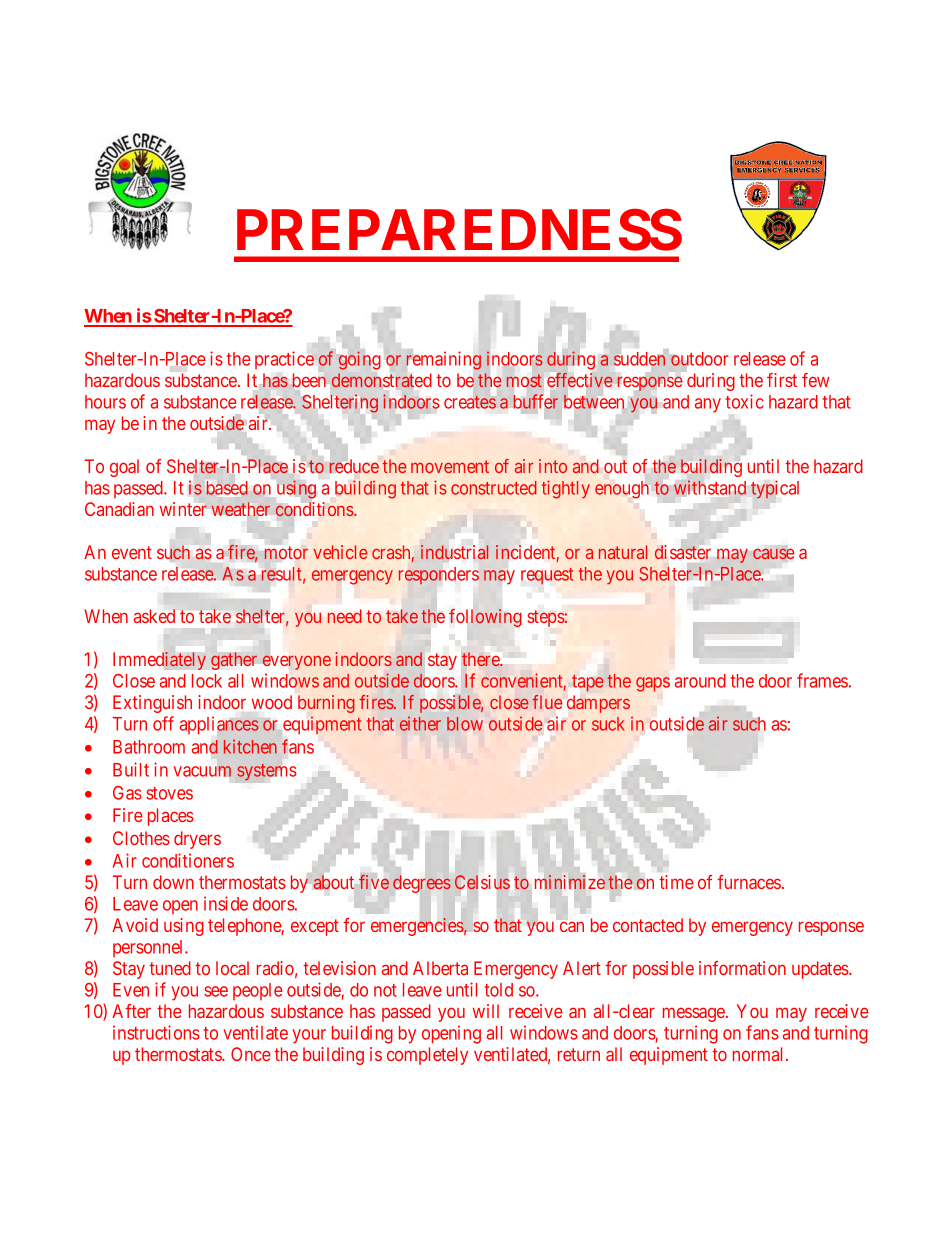  What do you see at coordinates (156, 1032) in the screenshot?
I see `instructions` at bounding box center [156, 1032].
